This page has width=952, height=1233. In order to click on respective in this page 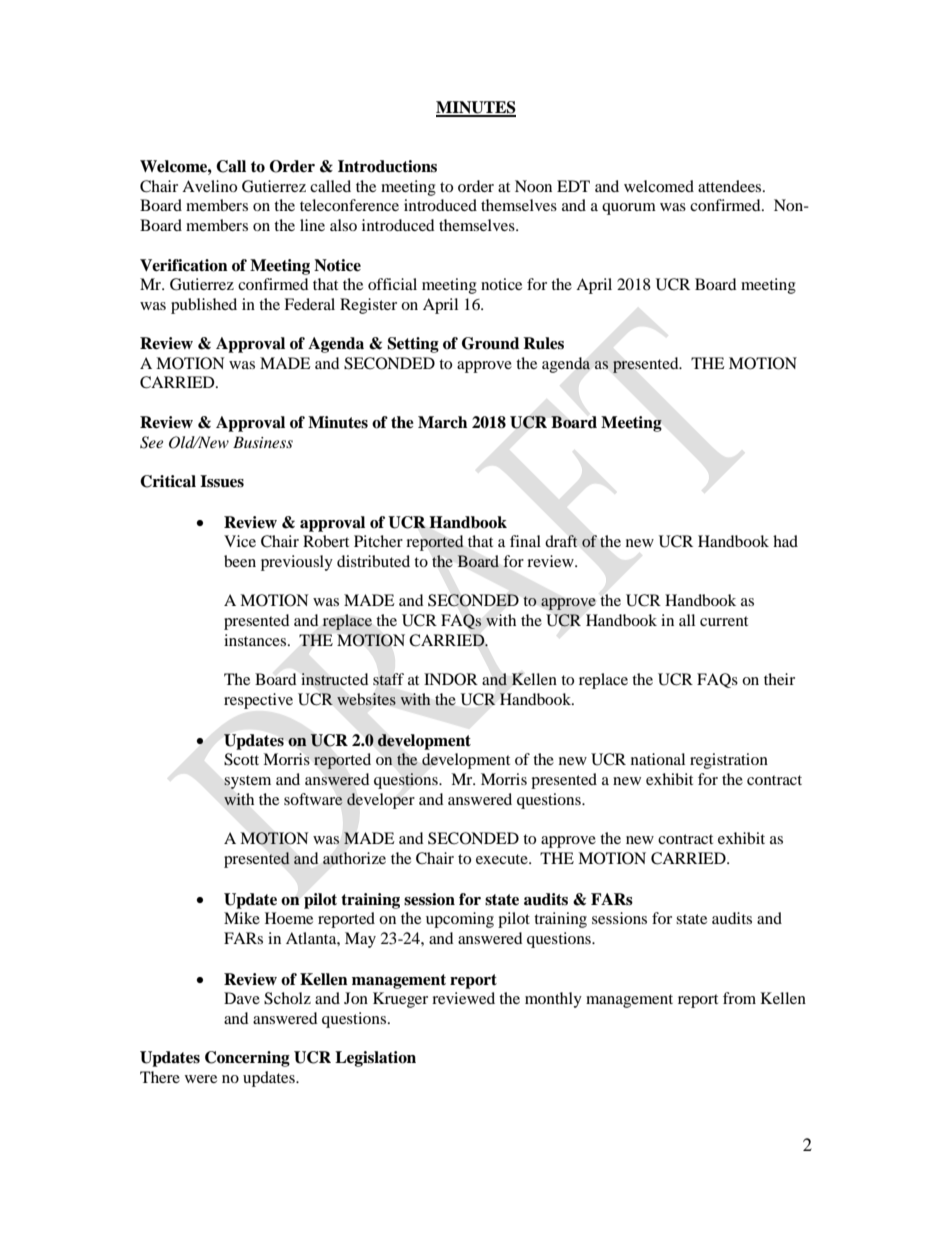, I will do `click(258, 701)`.
